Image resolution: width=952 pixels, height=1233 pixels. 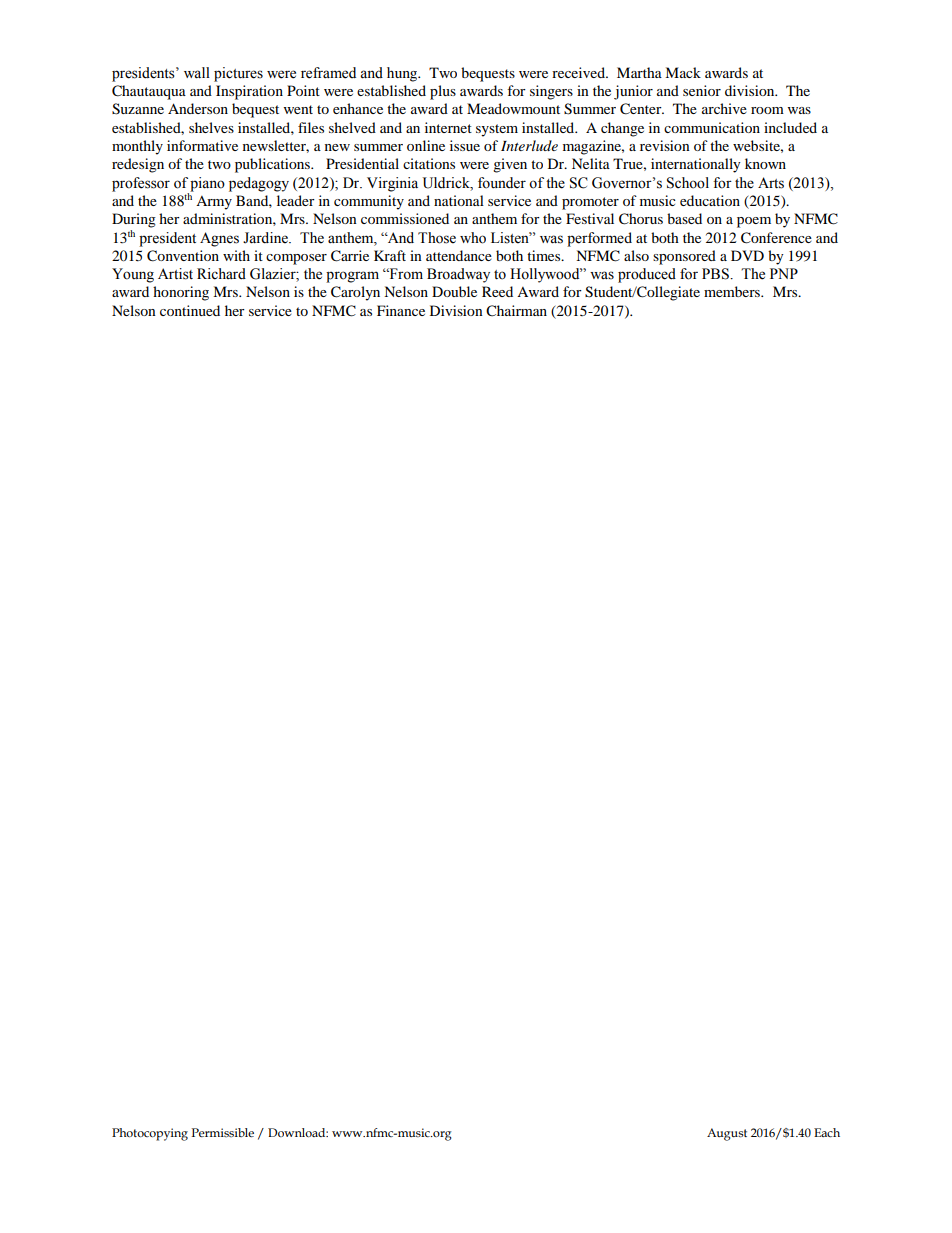 I want to click on August, so click(x=727, y=1134).
